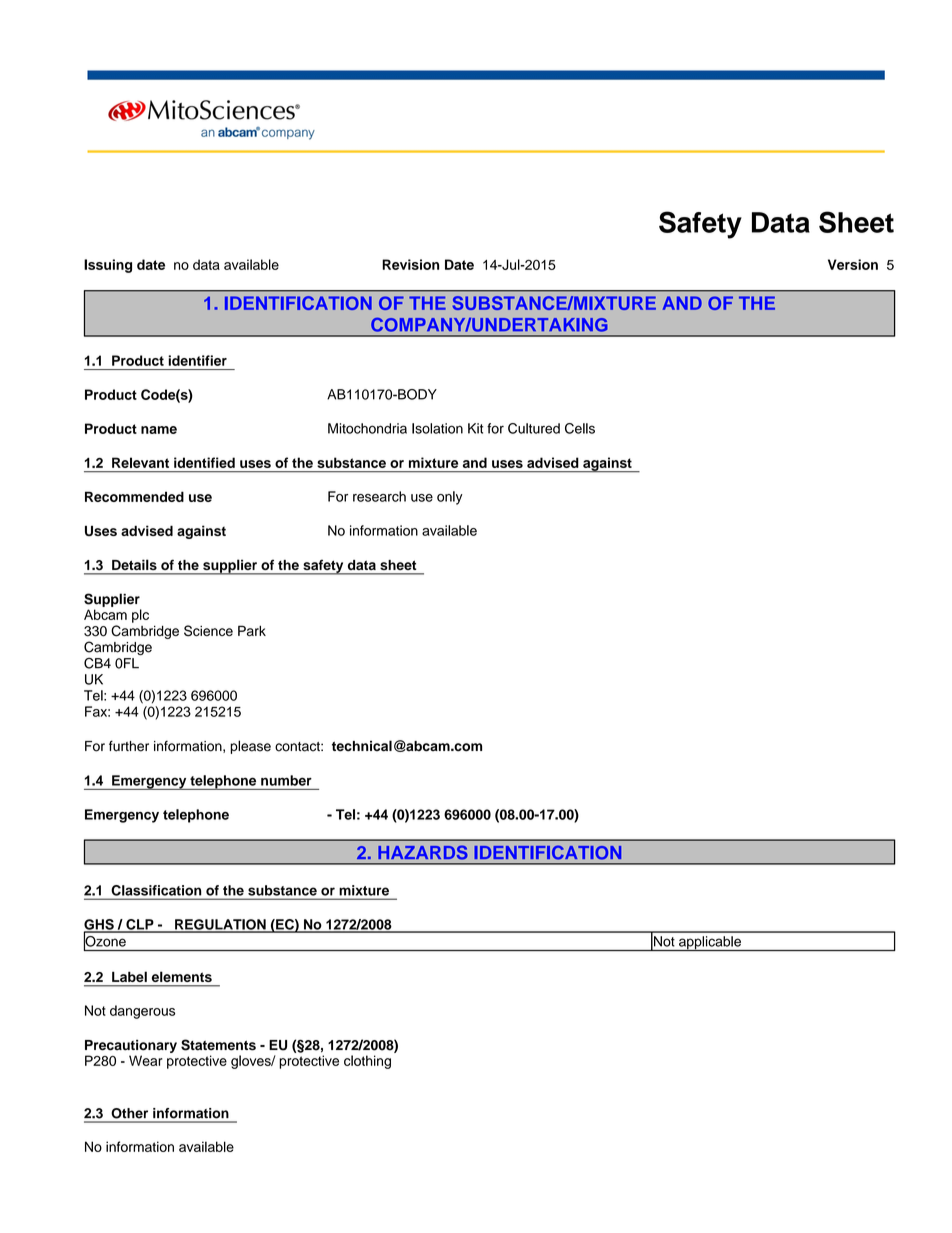 The width and height of the screenshot is (952, 1233). Describe the element at coordinates (252, 630) in the screenshot. I see `Park` at that location.
